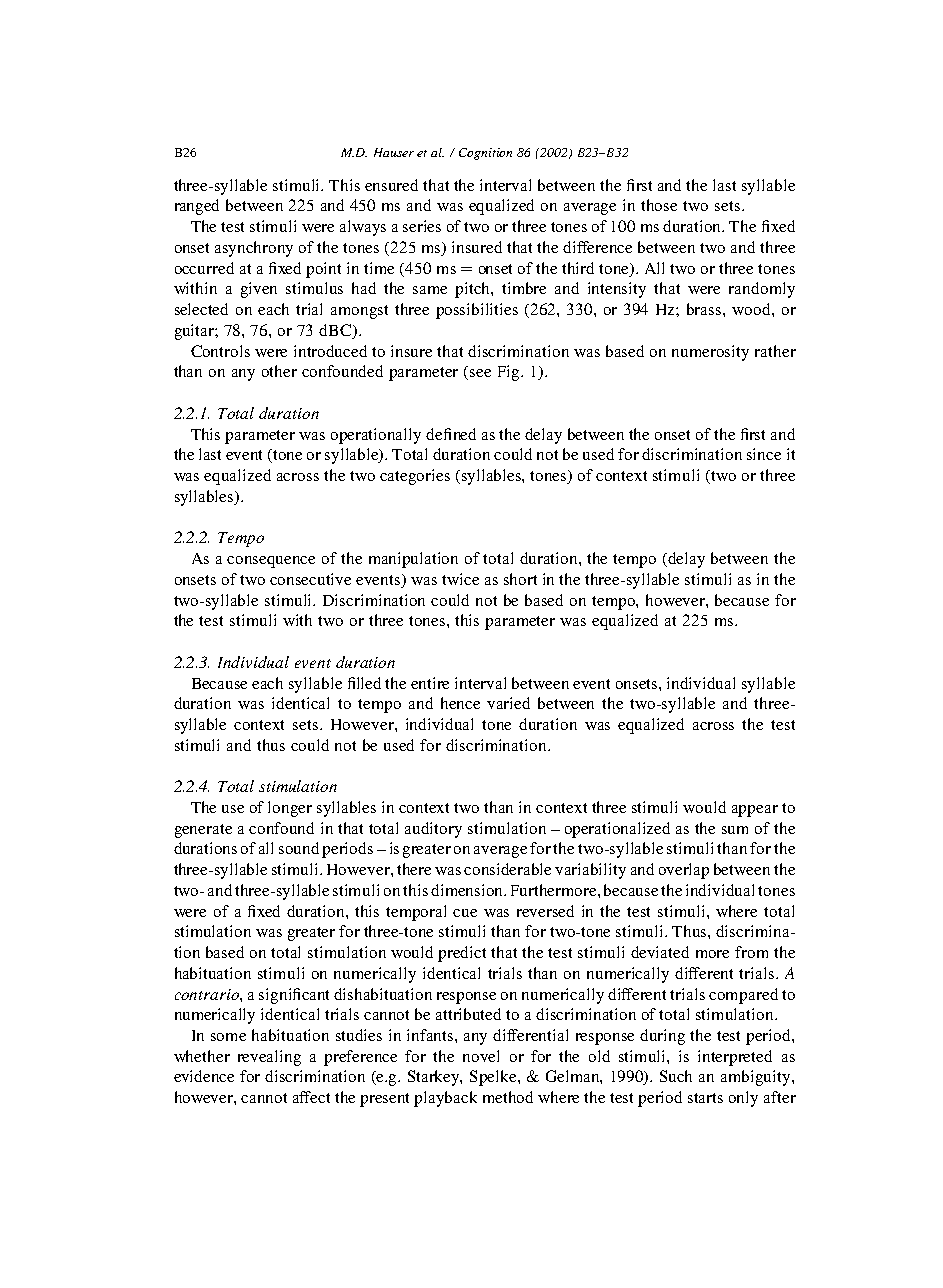 The width and height of the screenshot is (943, 1288). What do you see at coordinates (310, 579) in the screenshot?
I see `consecutive` at bounding box center [310, 579].
